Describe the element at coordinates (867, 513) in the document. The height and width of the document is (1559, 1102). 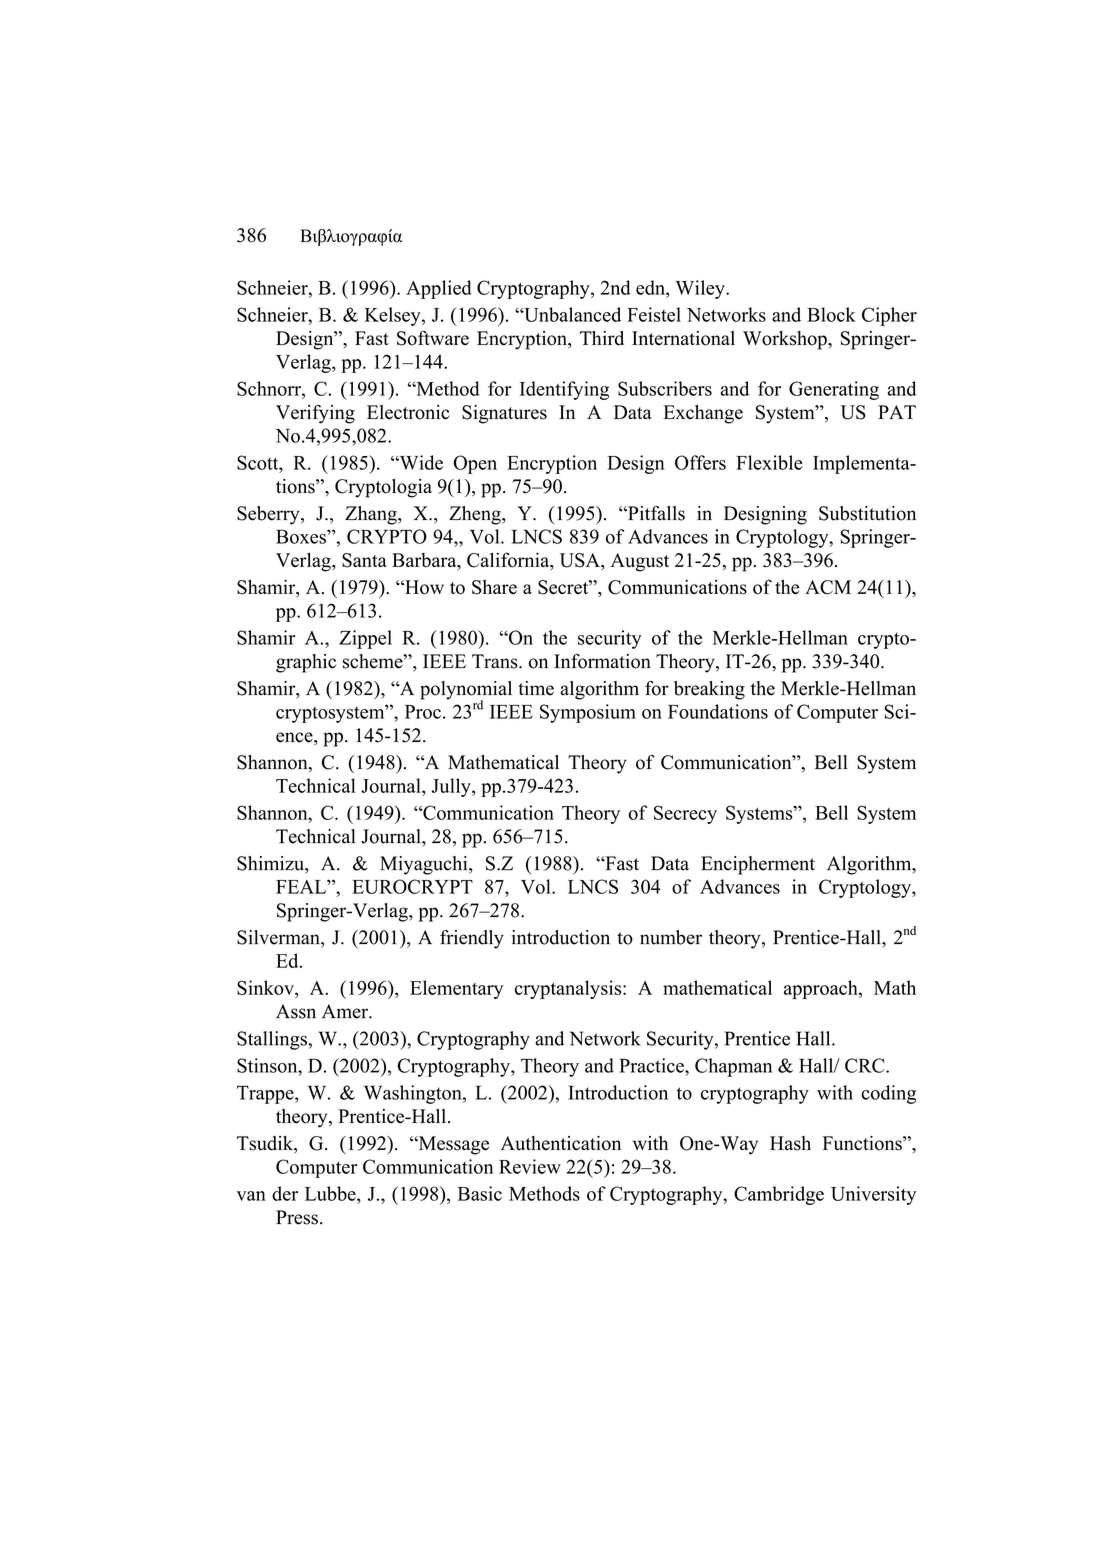
I see `Substitution` at that location.
